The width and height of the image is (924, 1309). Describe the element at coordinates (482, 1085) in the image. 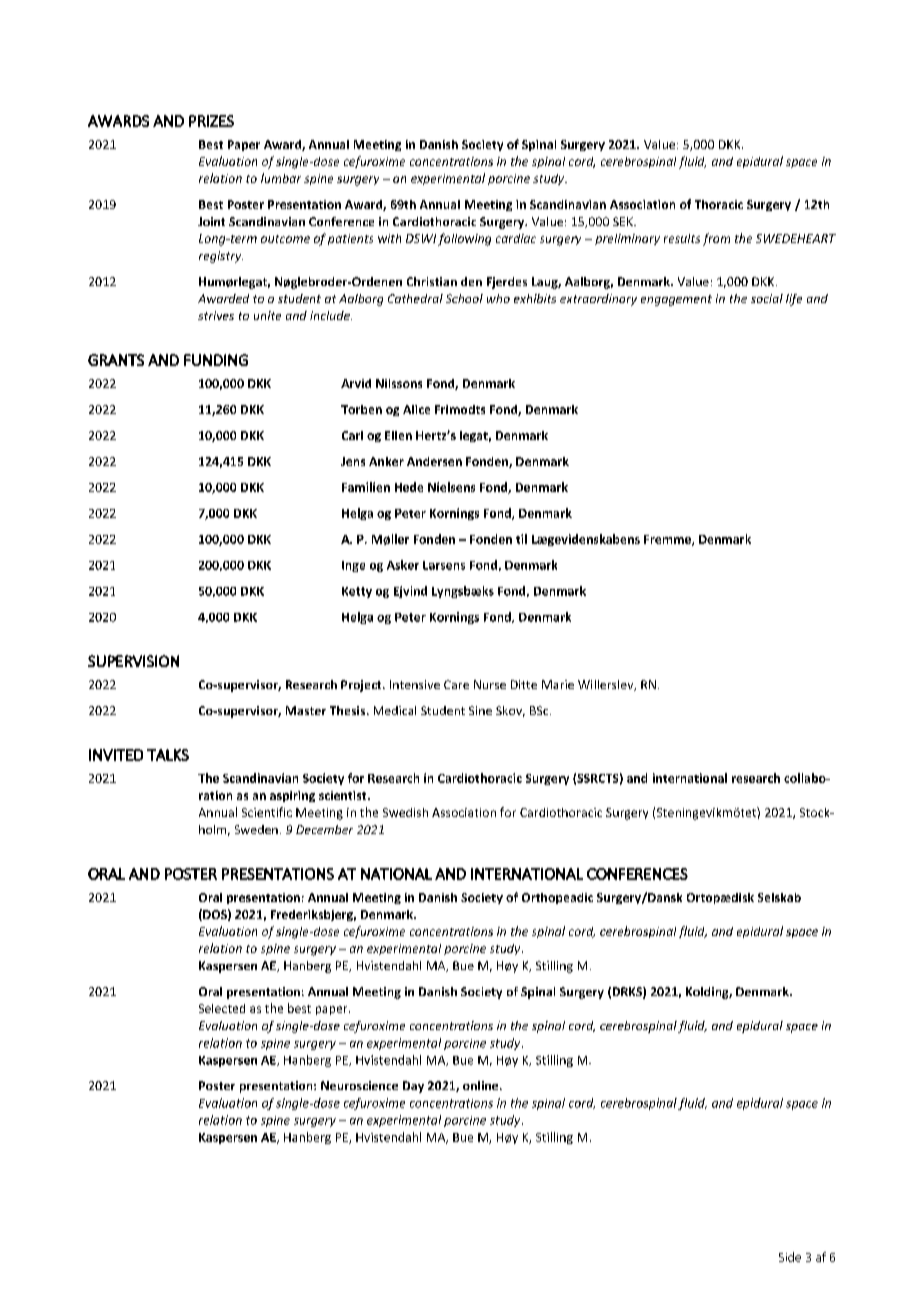

I see `online` at that location.
